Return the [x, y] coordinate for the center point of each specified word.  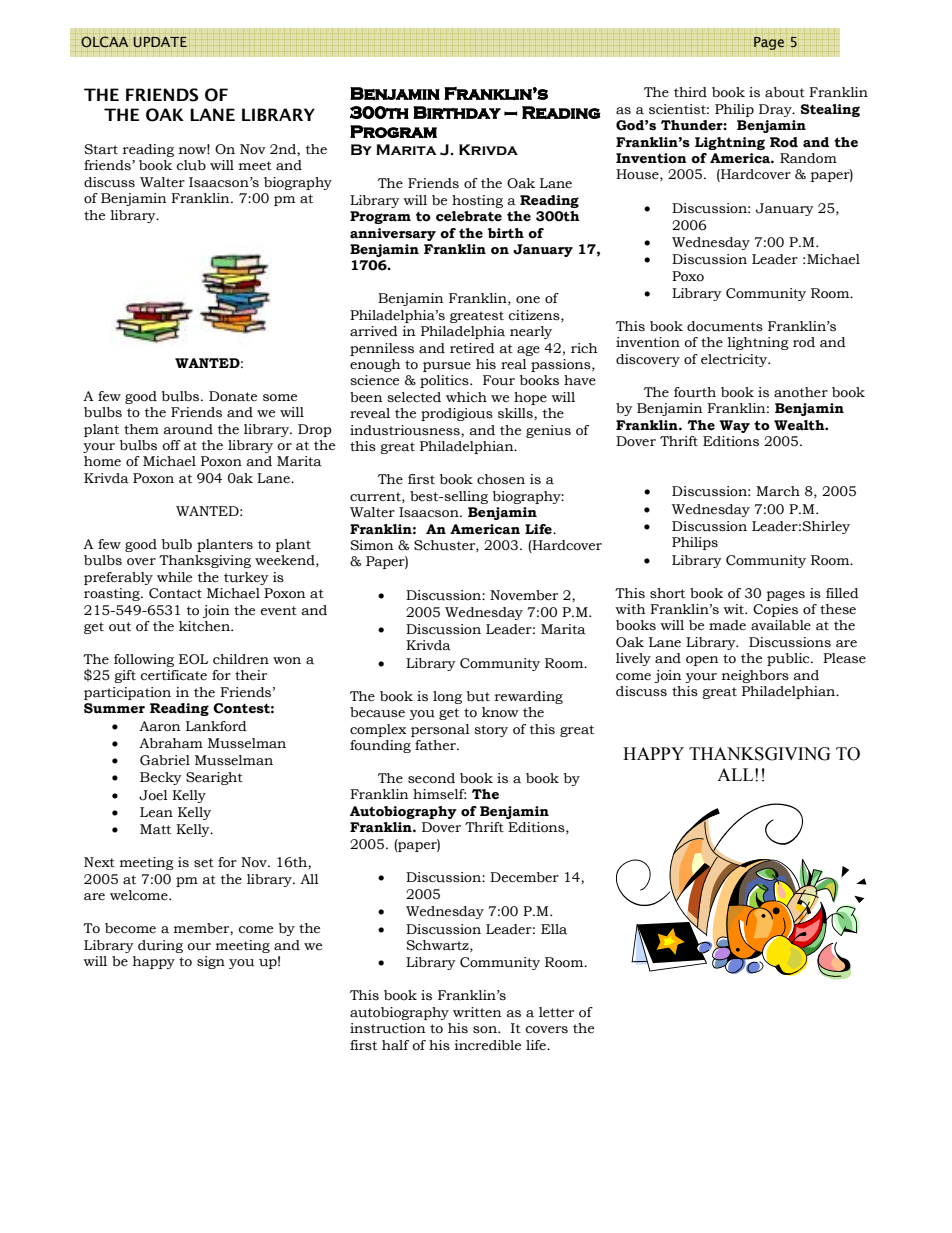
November [524, 595]
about [785, 92]
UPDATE [160, 42]
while [174, 577]
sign [211, 962]
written [477, 1012]
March [778, 491]
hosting [477, 201]
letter [556, 1012]
